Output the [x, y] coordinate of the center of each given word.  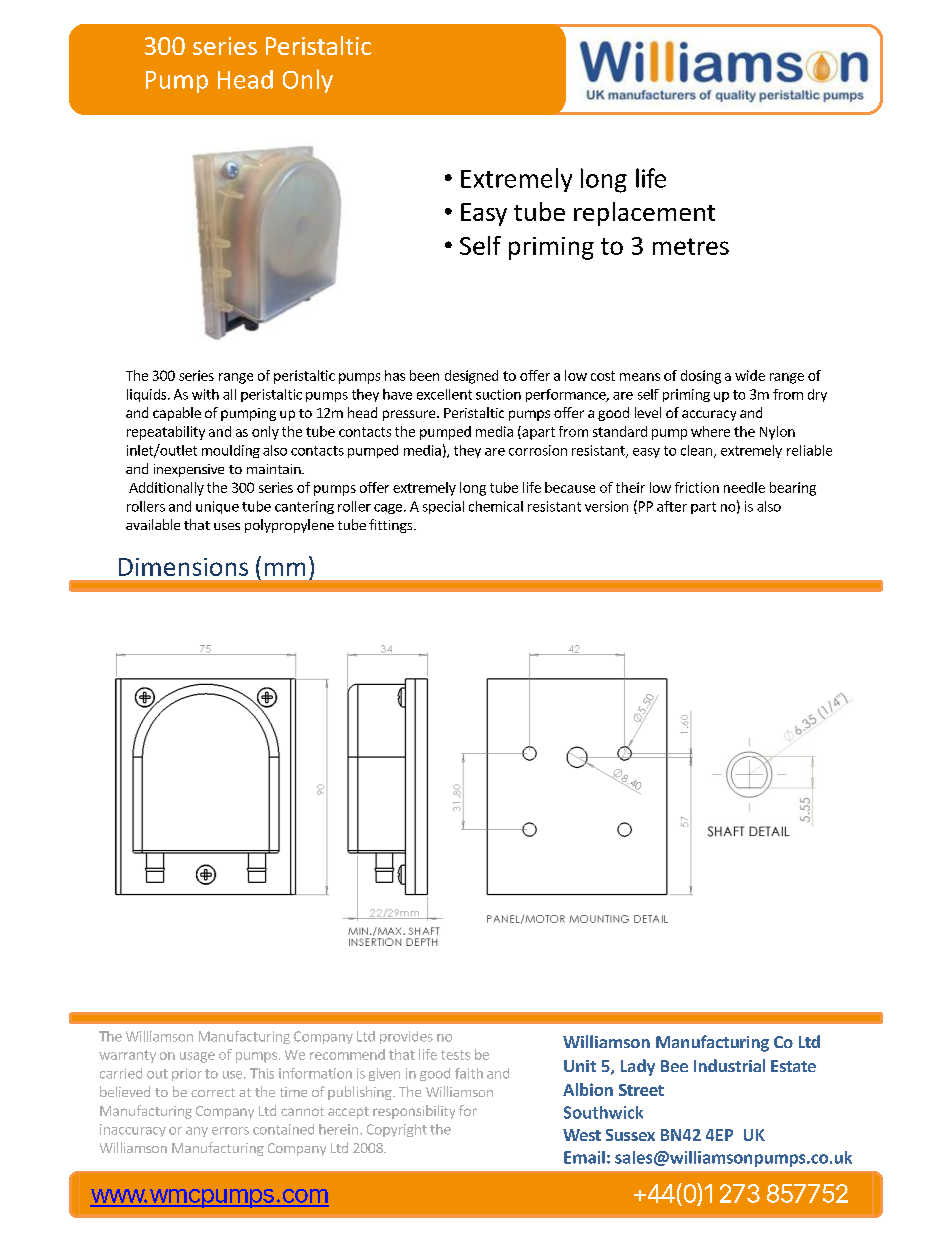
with [205, 394]
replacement [644, 214]
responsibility [414, 1112]
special [443, 507]
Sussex [630, 1135]
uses [227, 526]
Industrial [729, 1065]
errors [230, 1131]
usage [197, 1057]
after [672, 506]
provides [406, 1037]
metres [691, 246]
